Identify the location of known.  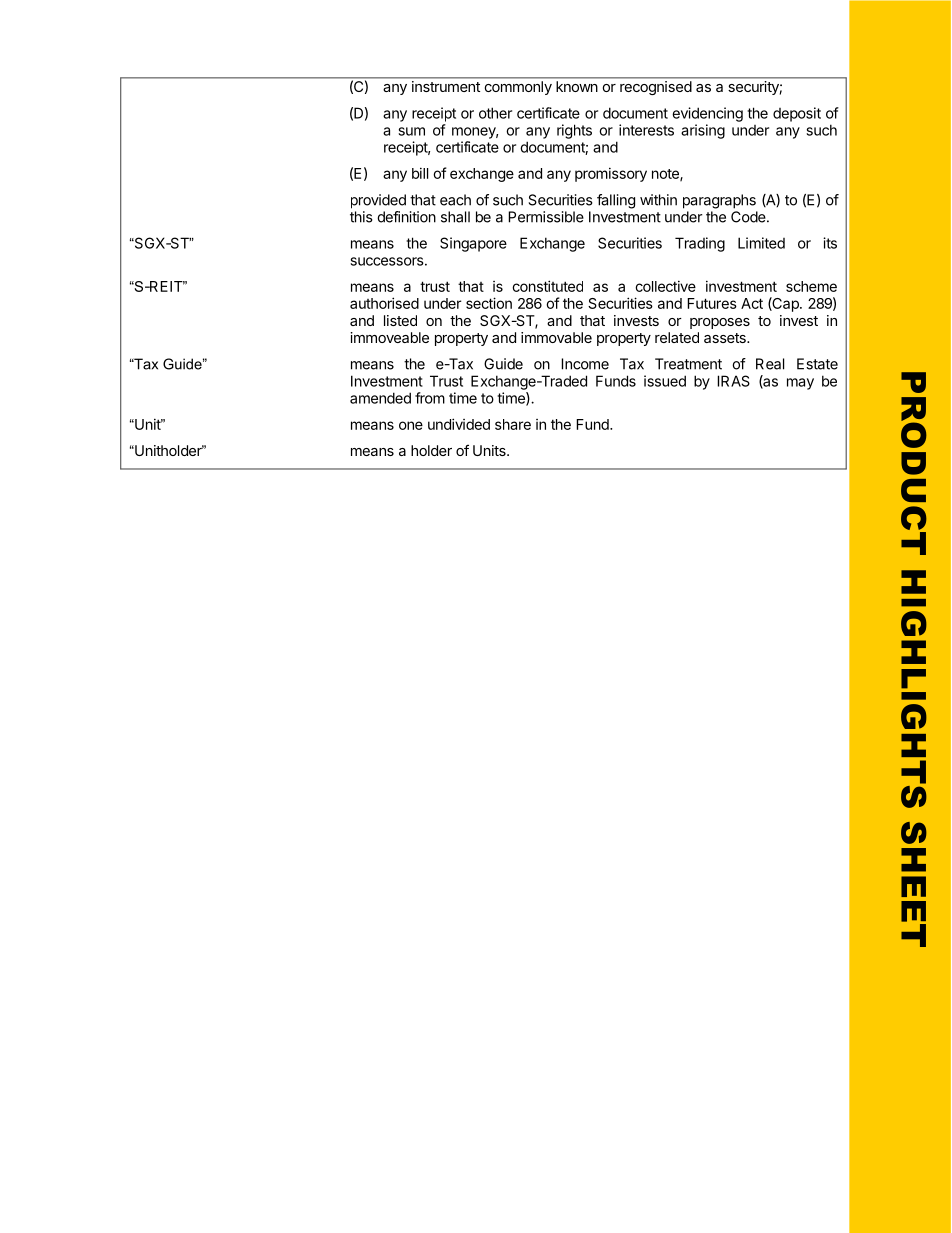
(576, 86).
